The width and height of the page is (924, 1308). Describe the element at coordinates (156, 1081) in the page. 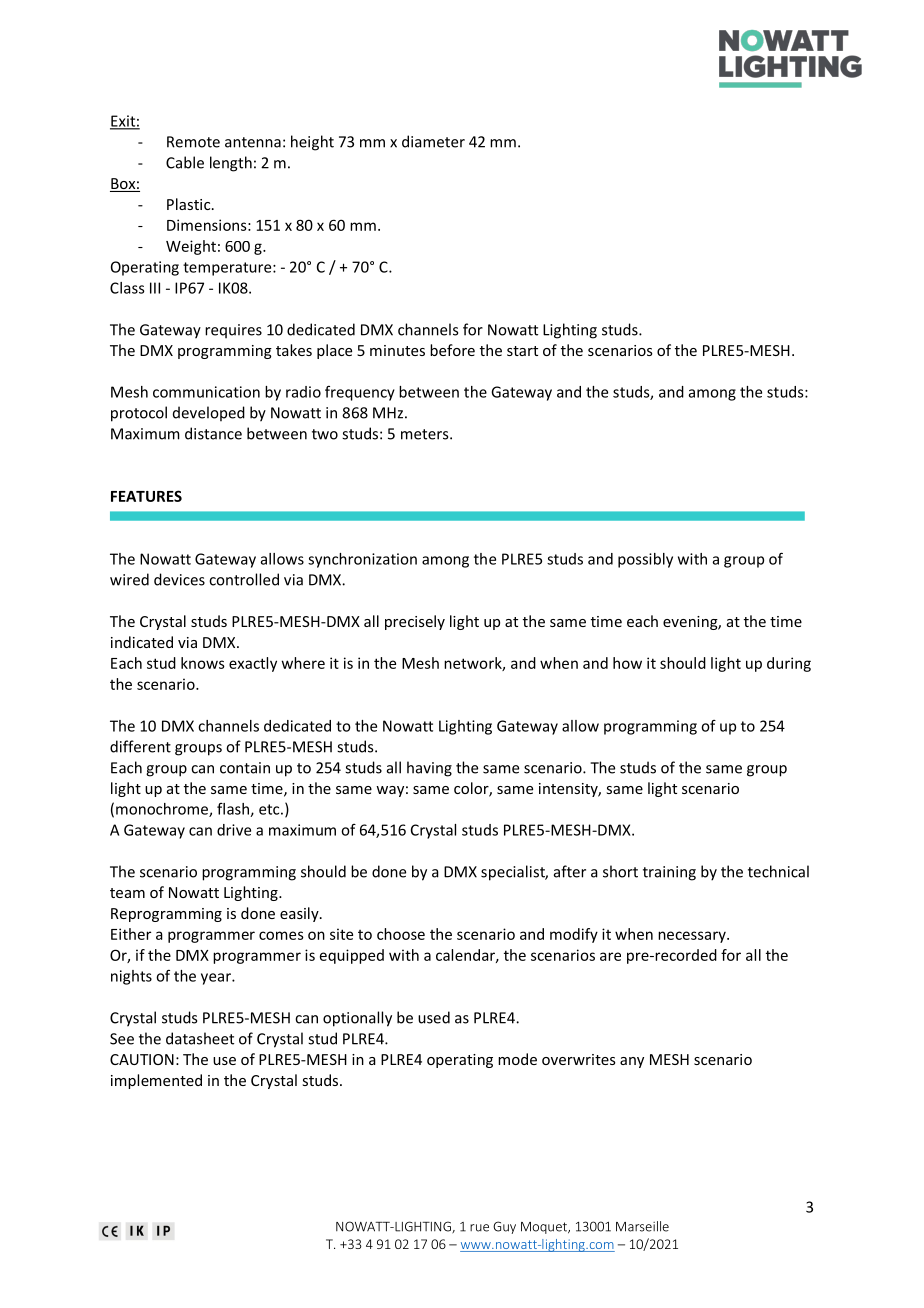

I see `implemented` at that location.
